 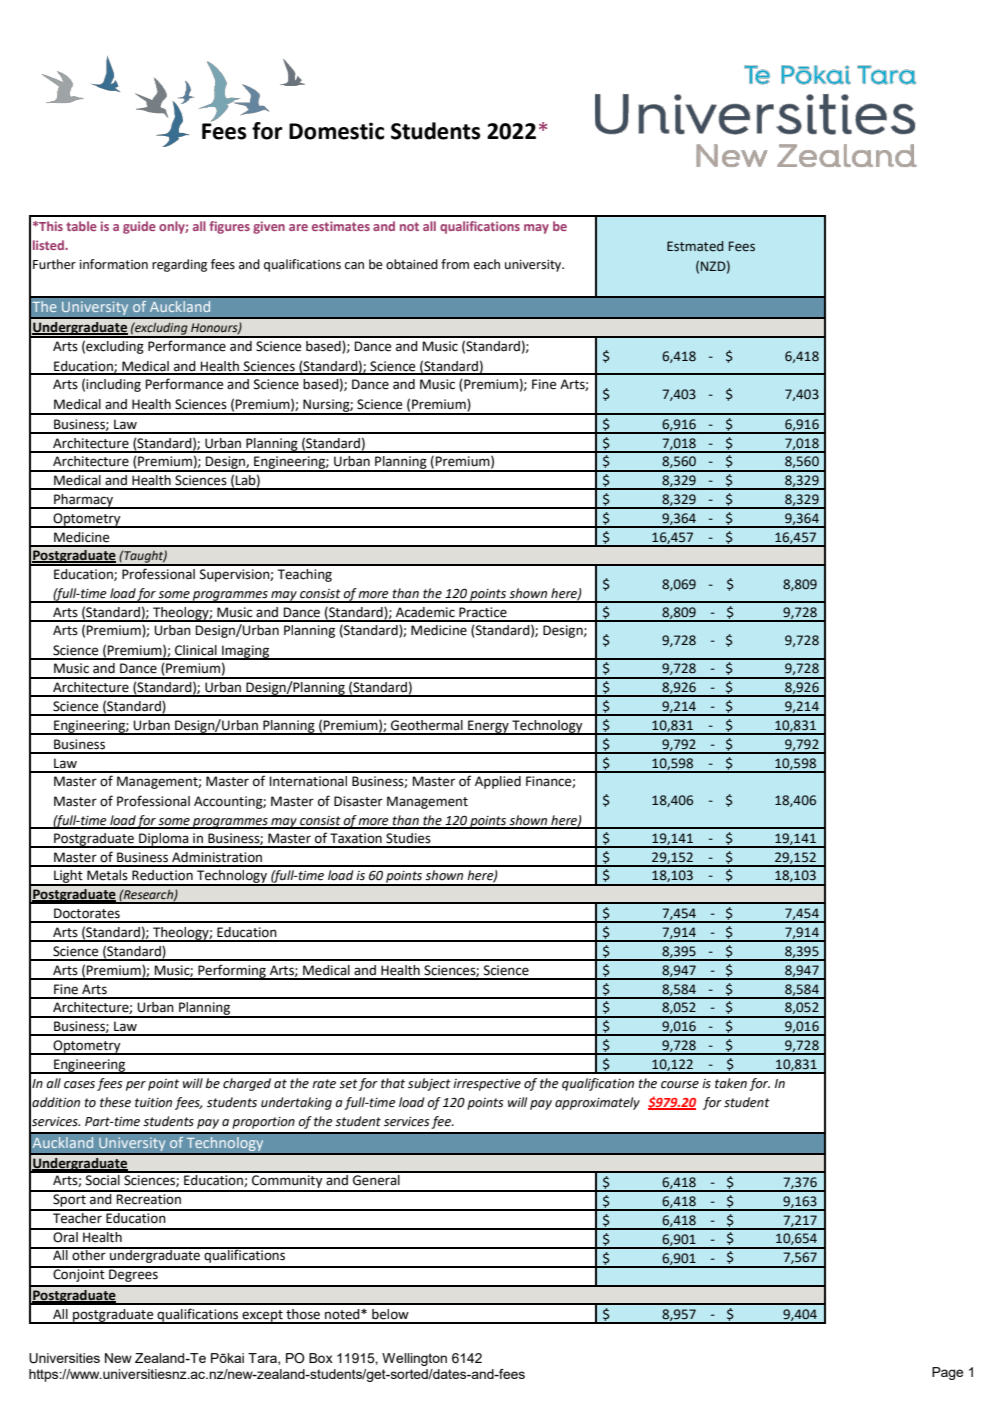 What do you see at coordinates (263, 1317) in the image?
I see `except` at bounding box center [263, 1317].
